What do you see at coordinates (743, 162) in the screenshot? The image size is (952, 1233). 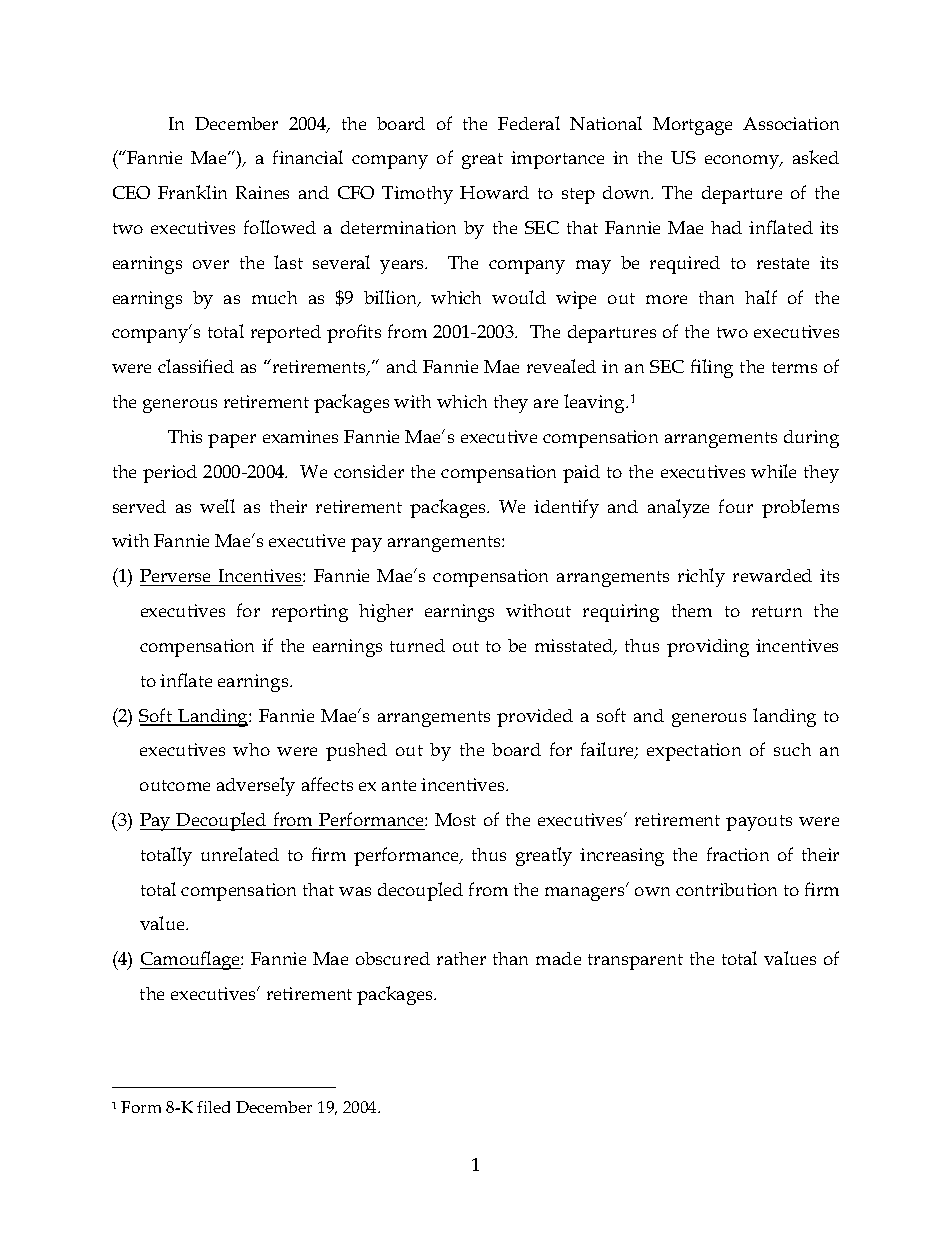 I see `economy` at bounding box center [743, 162].
